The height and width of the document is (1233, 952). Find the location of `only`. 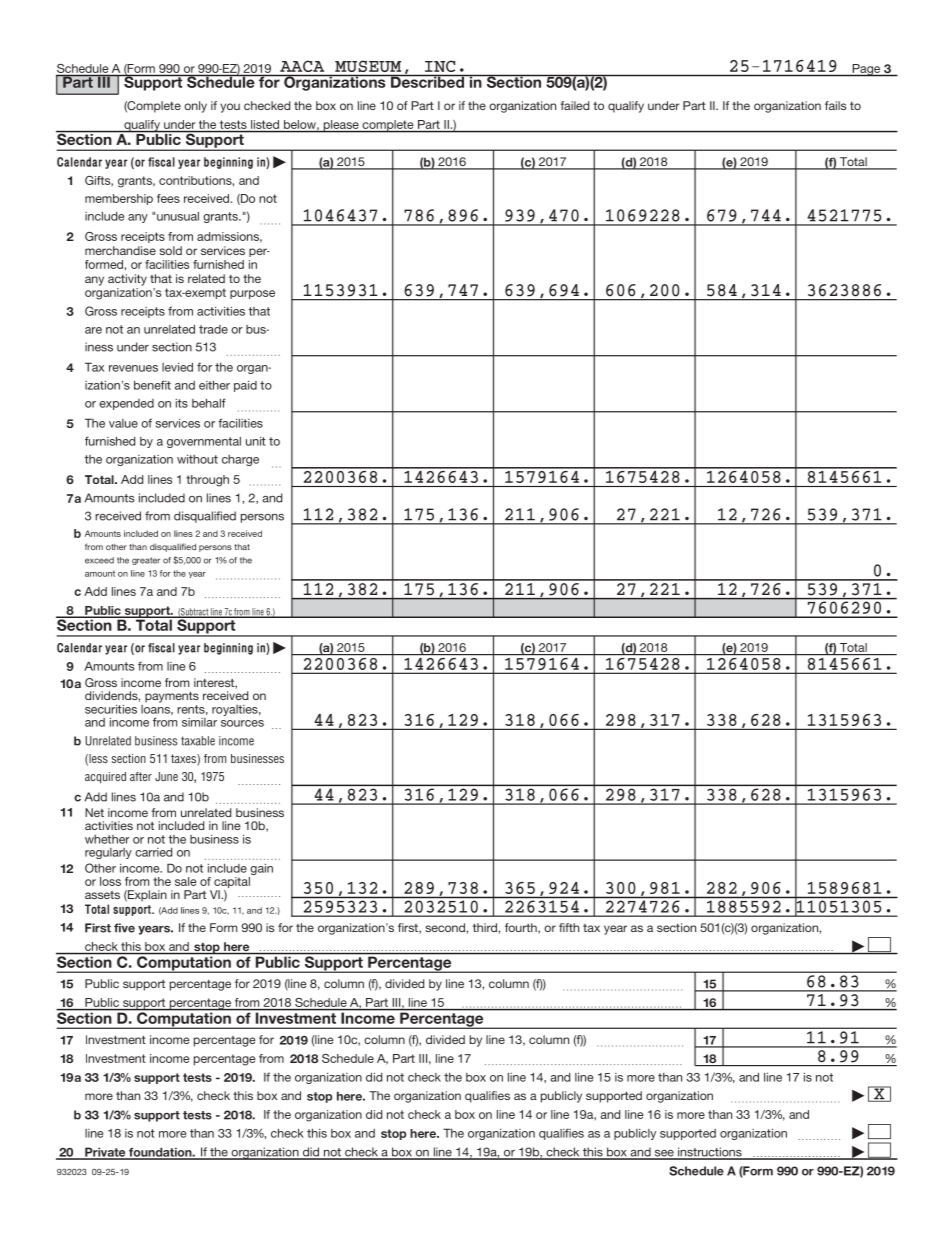

only is located at coordinates (195, 107).
